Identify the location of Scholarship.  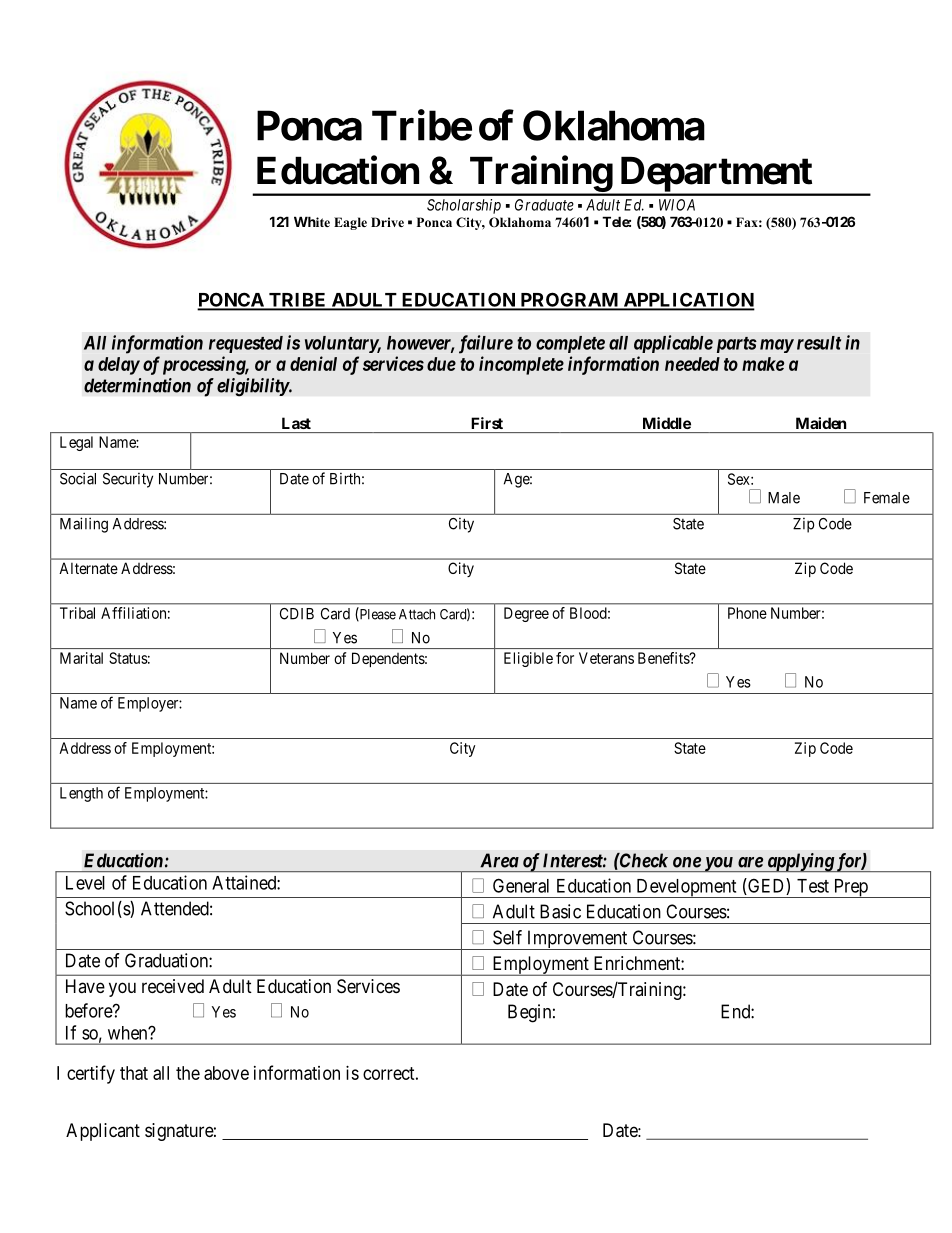
(464, 206).
